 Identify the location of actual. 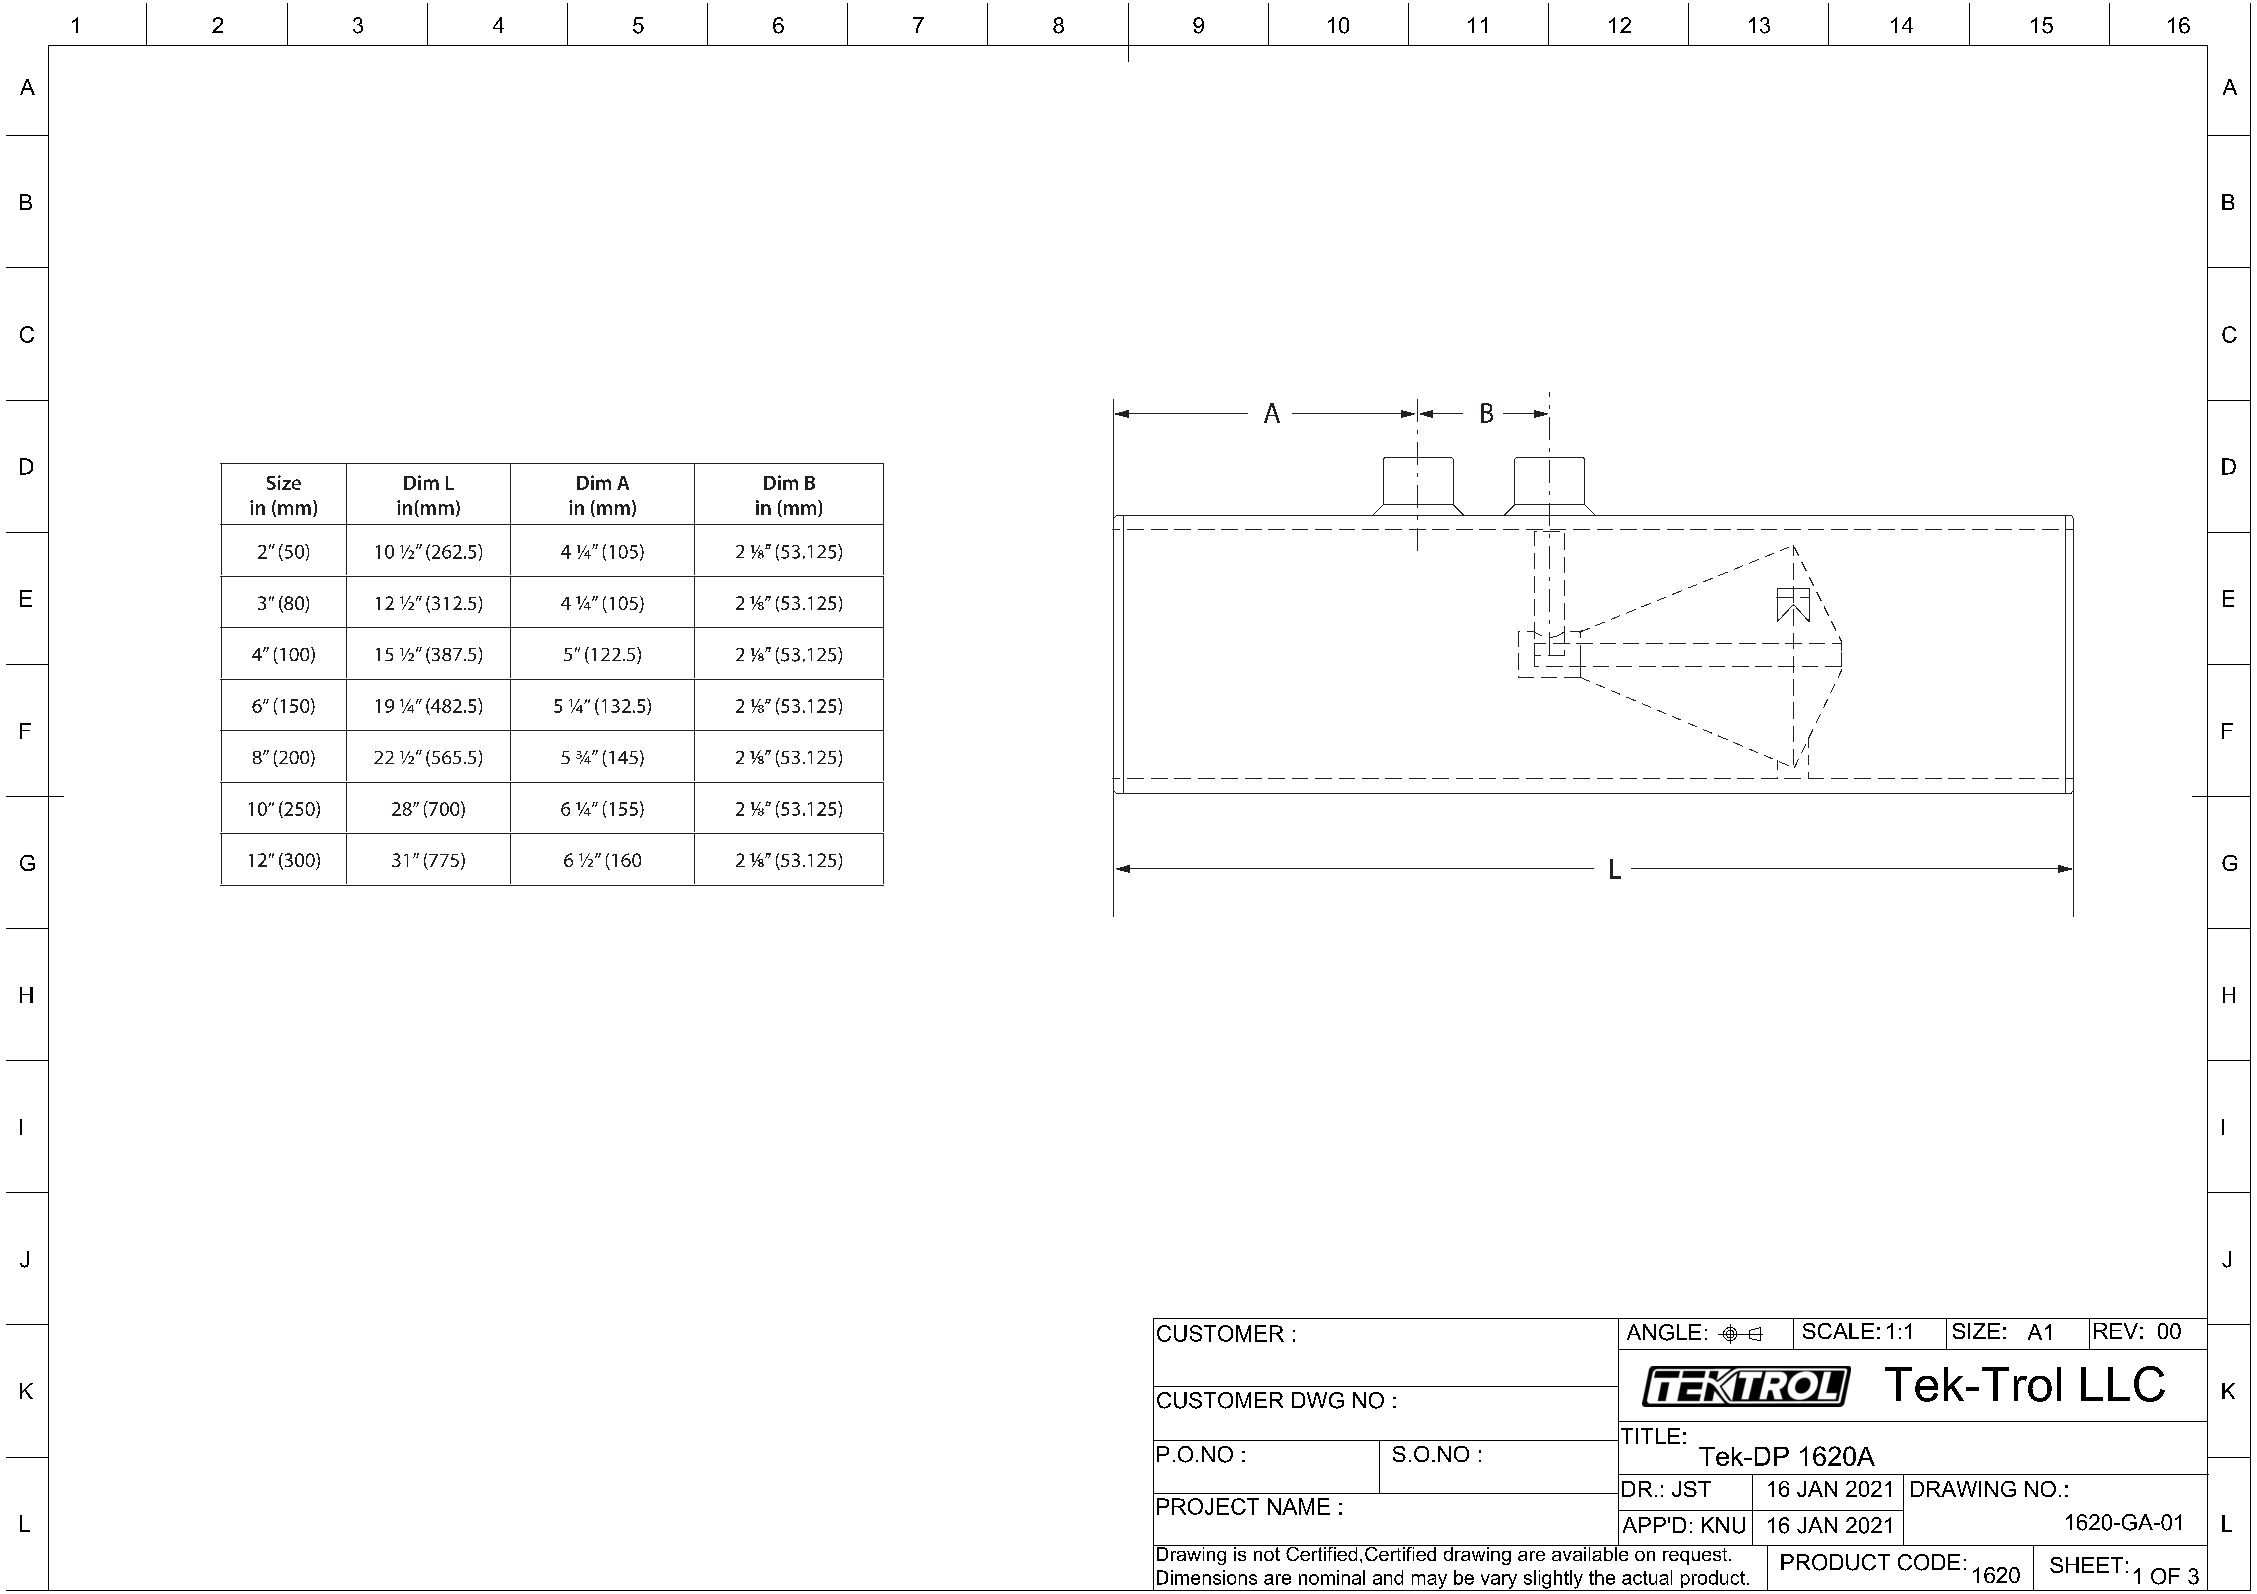
(1647, 1577).
